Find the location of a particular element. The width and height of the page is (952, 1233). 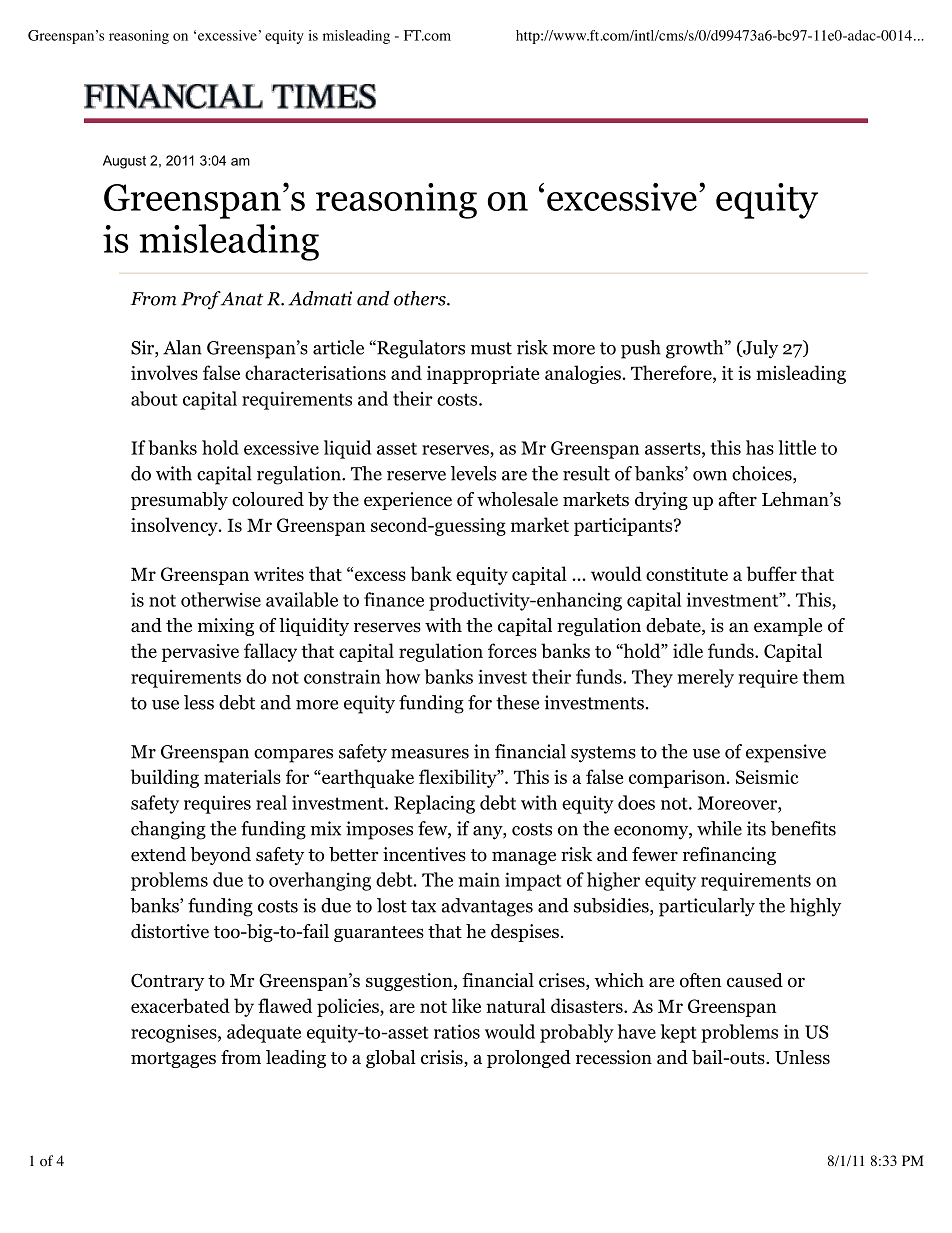

kept is located at coordinates (679, 1033).
